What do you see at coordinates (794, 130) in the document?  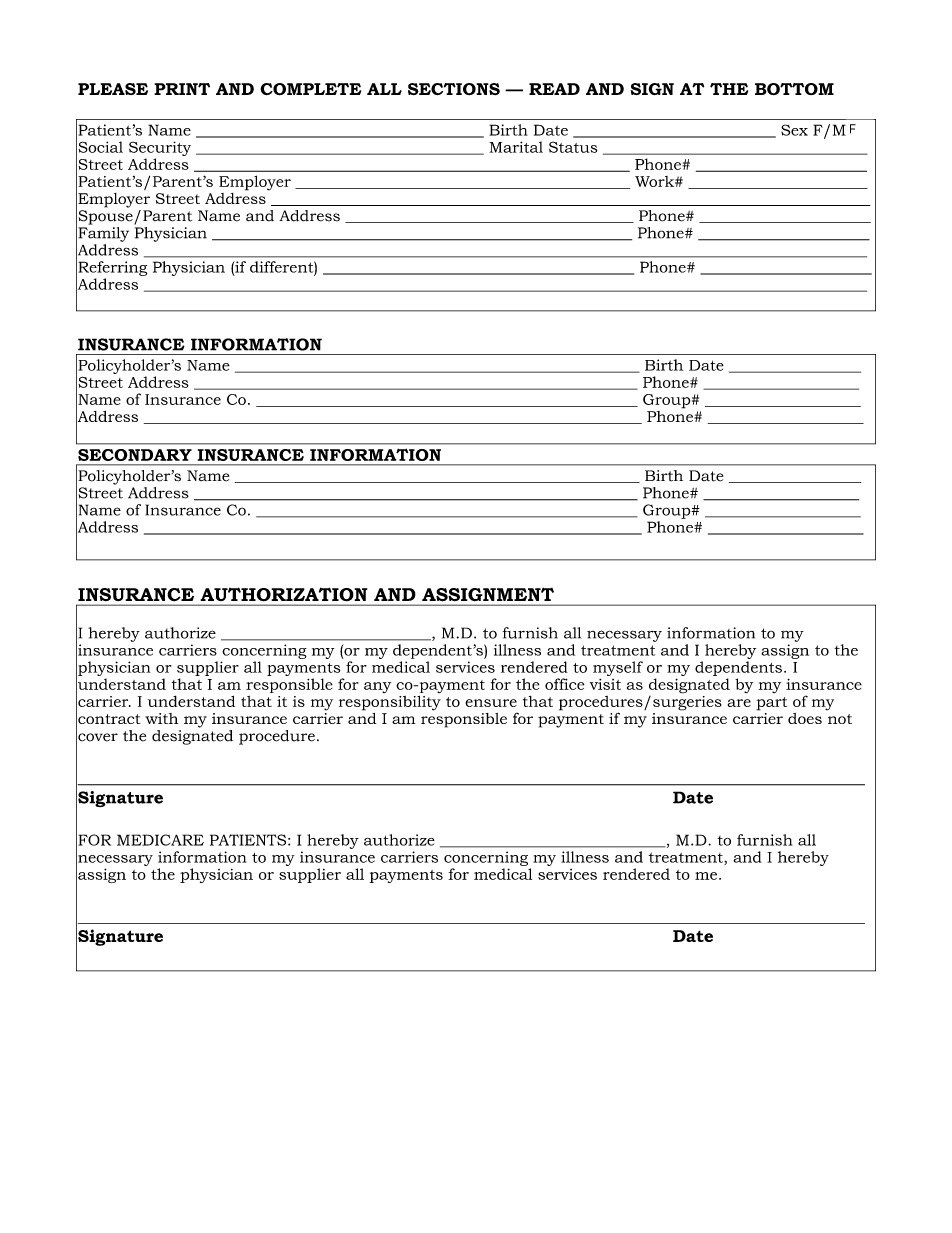 I see `Sex` at bounding box center [794, 130].
